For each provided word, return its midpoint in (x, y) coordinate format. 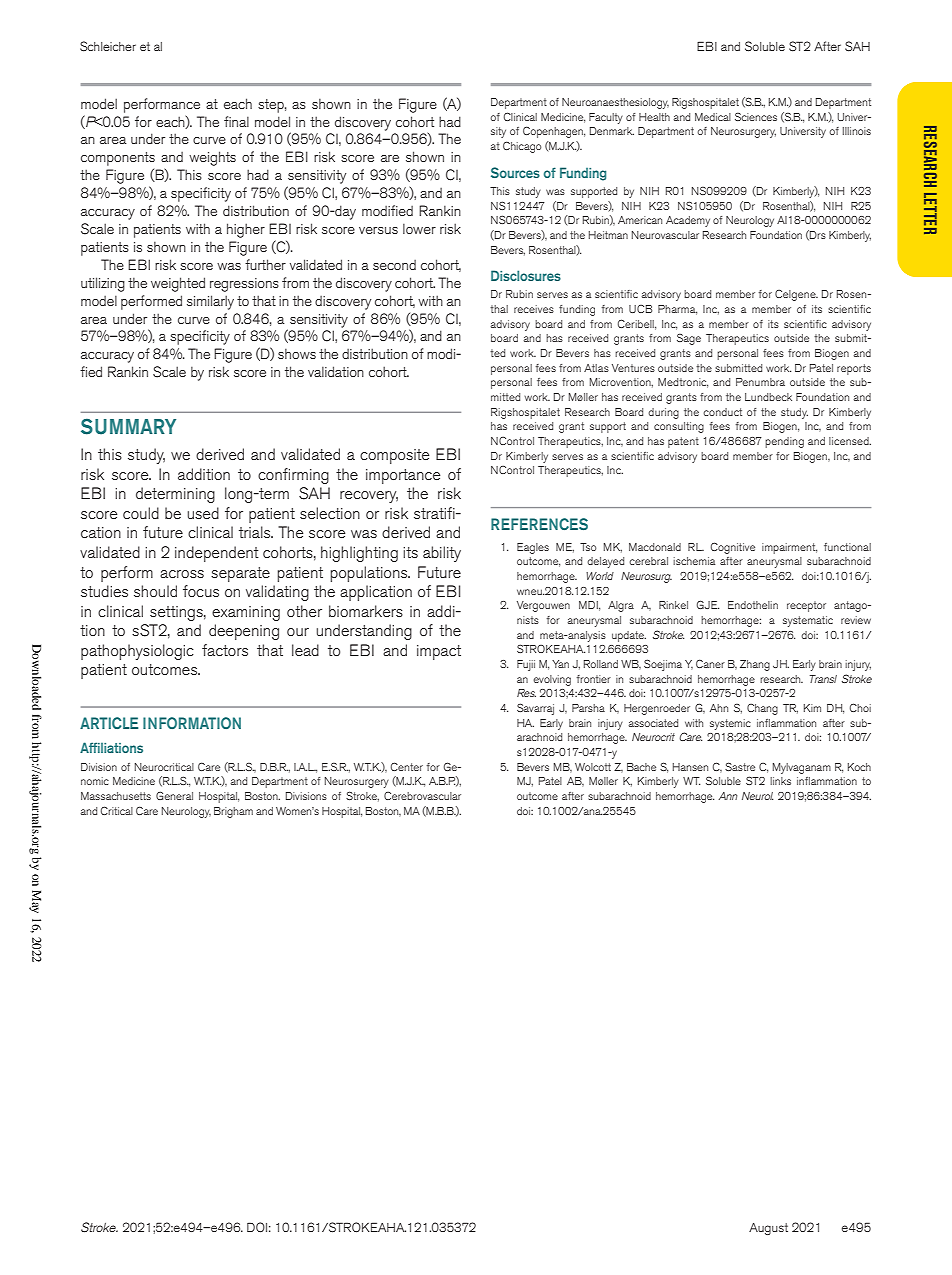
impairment (789, 548)
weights (212, 158)
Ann (727, 796)
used (203, 513)
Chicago (522, 147)
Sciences (756, 117)
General (174, 795)
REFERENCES (539, 524)
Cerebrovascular (422, 795)
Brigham (233, 812)
